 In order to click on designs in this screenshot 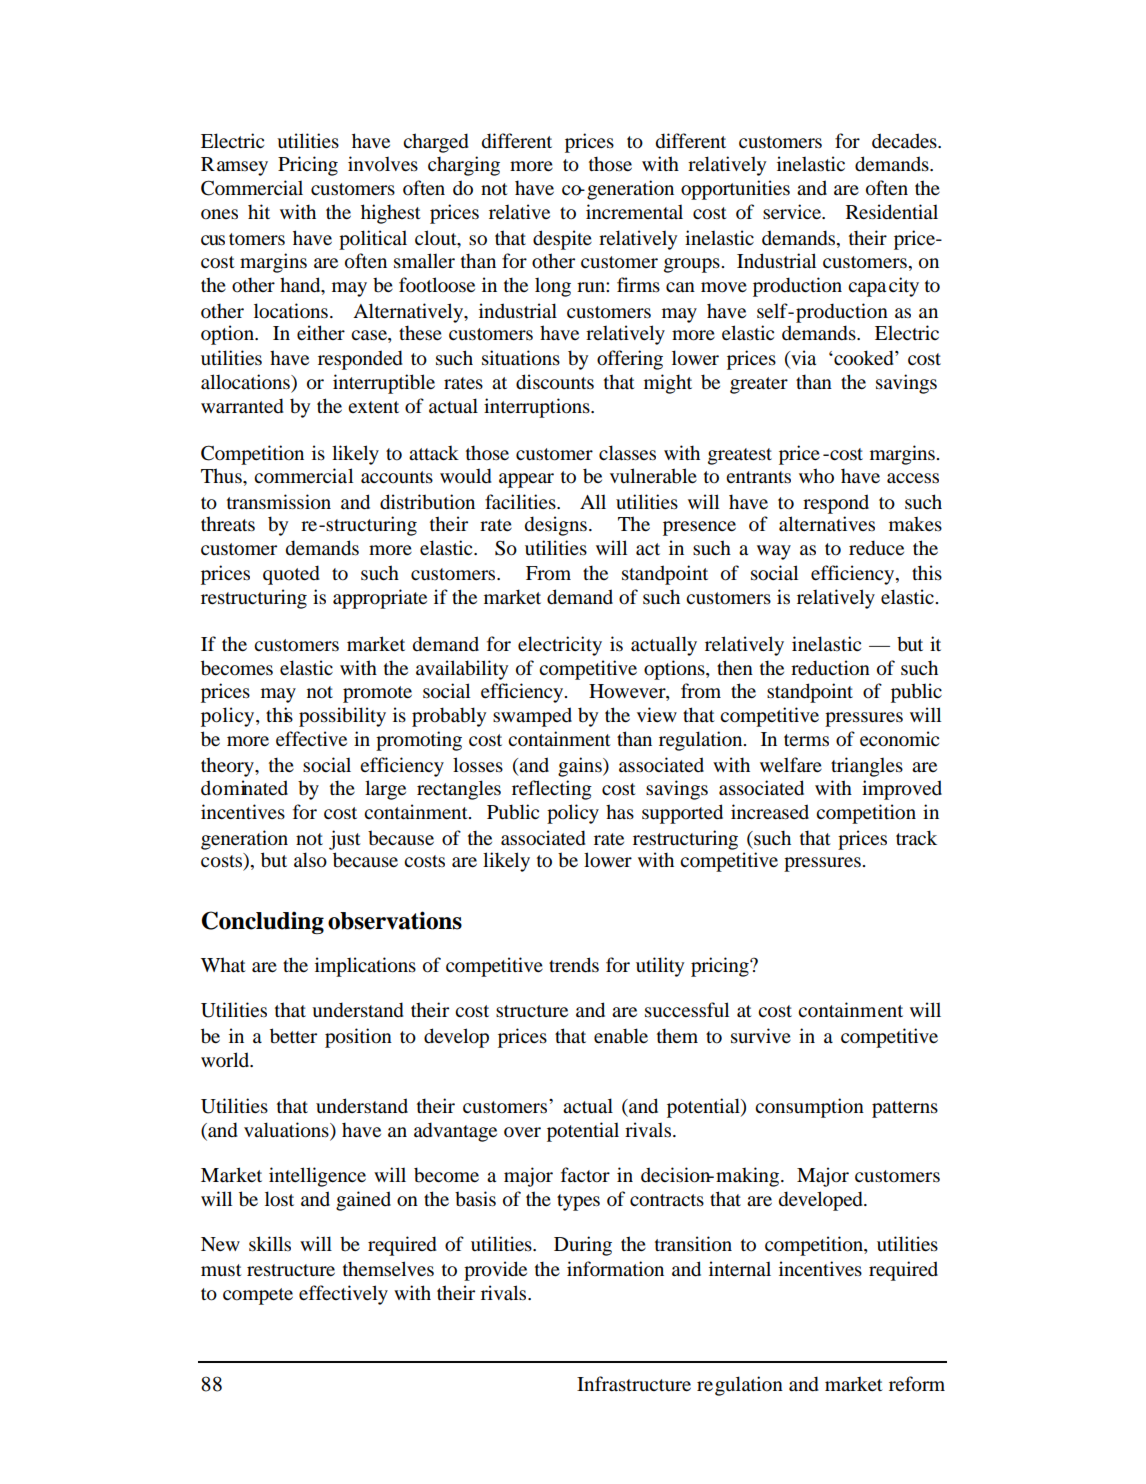, I will do `click(556, 526)`.
